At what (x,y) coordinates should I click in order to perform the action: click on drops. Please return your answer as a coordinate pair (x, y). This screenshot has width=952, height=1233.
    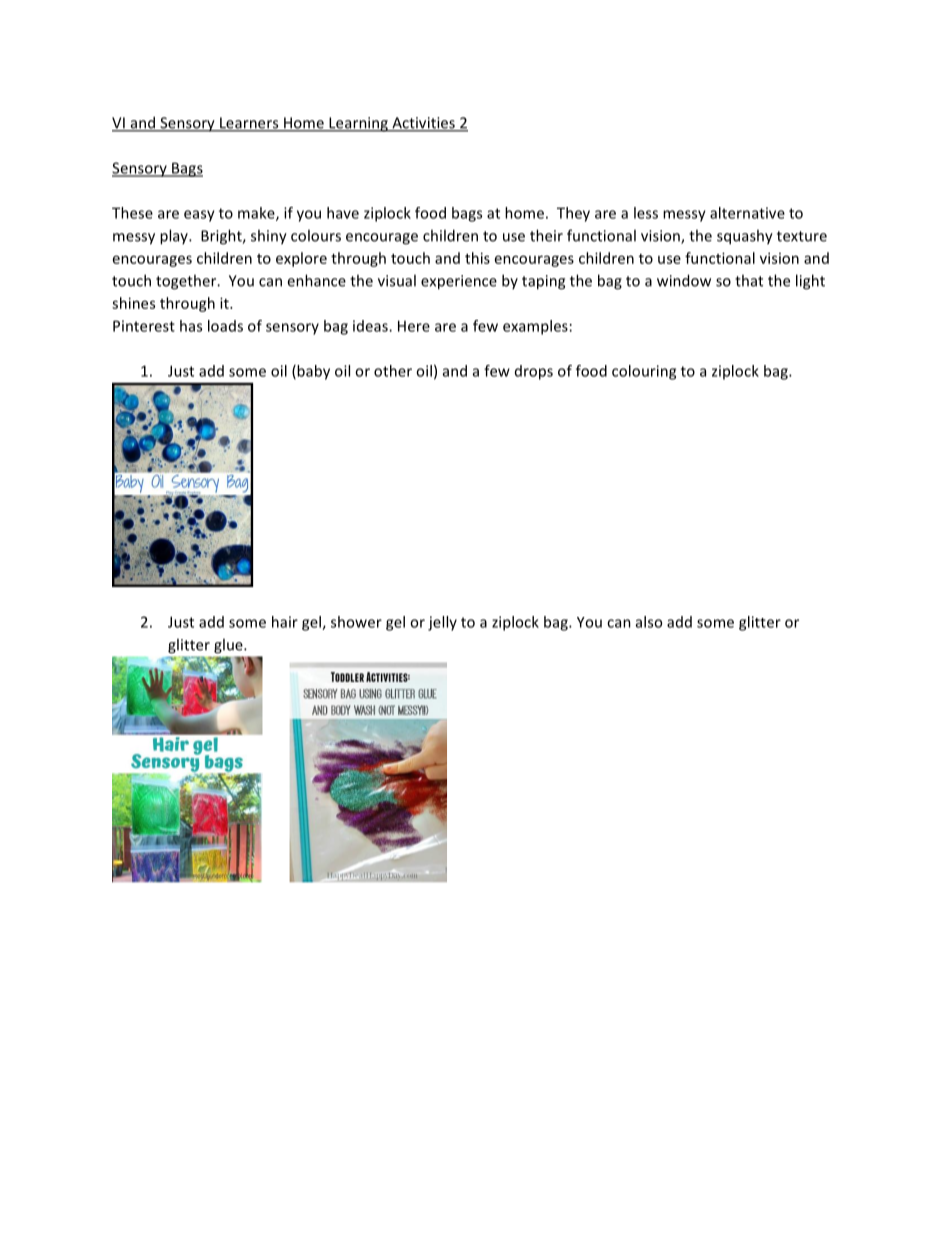
    Looking at the image, I should click on (534, 372).
